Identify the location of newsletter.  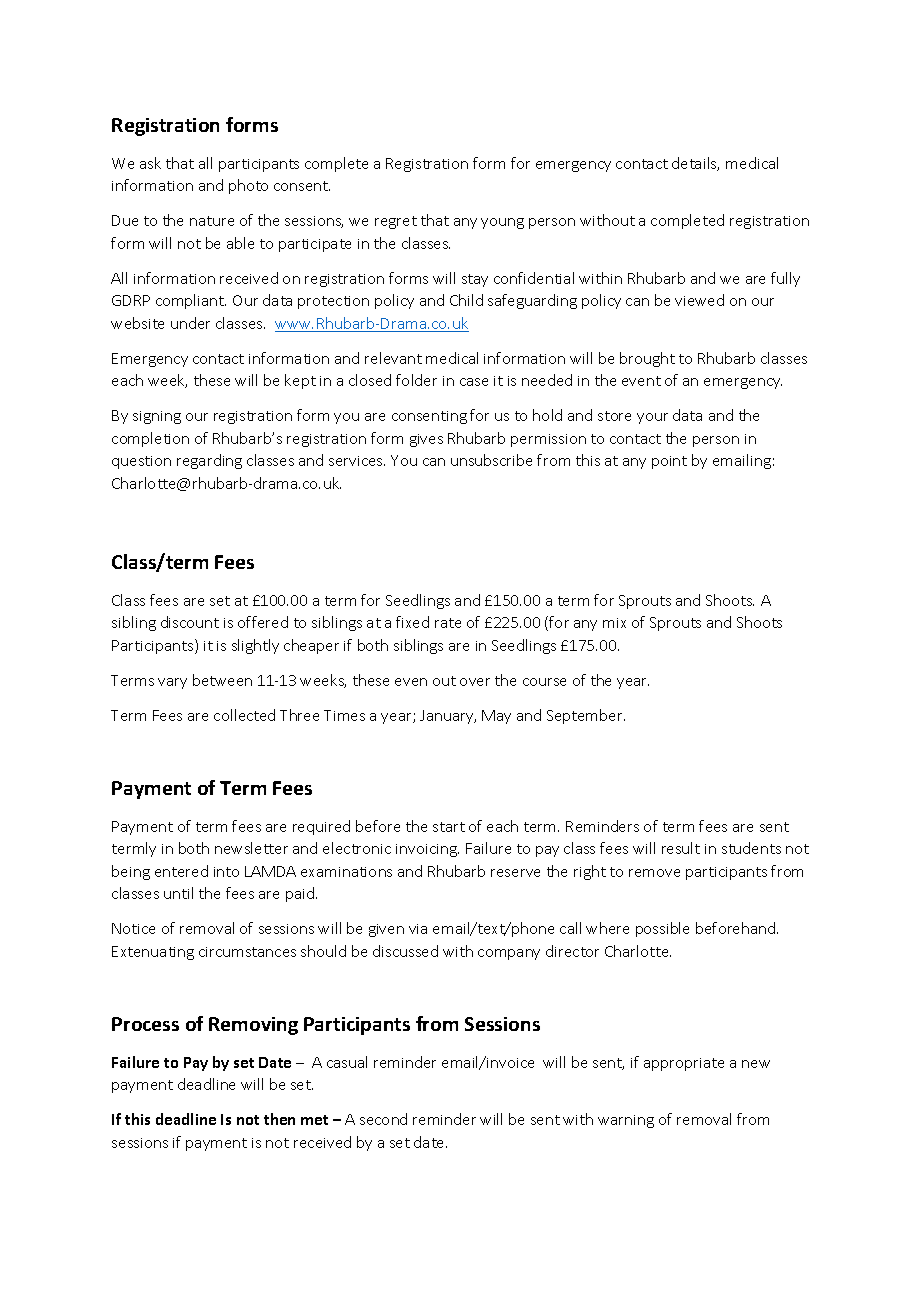
(251, 848).
